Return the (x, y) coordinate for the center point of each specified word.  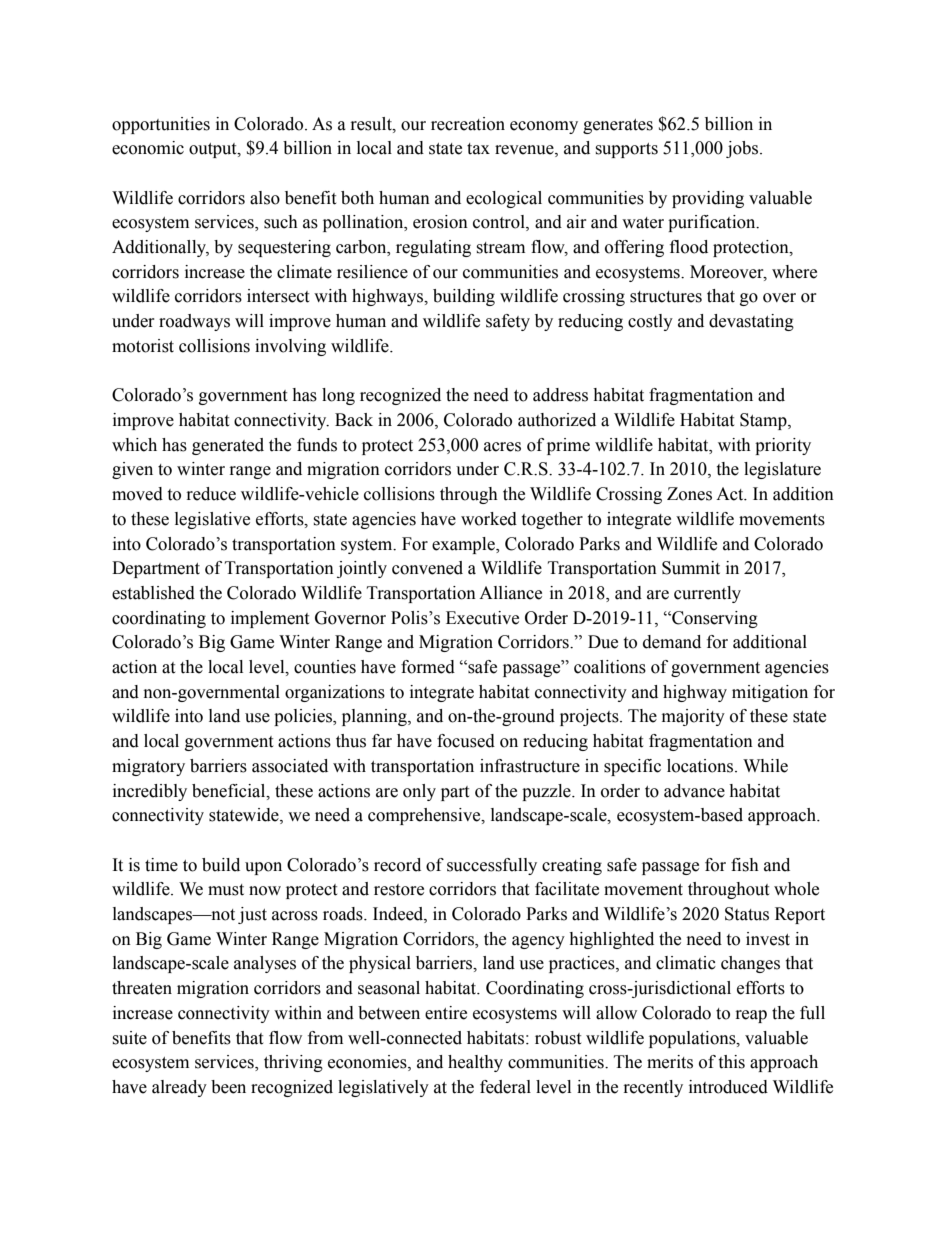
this (731, 1062)
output (214, 150)
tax (478, 149)
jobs (743, 149)
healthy (475, 1063)
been (228, 1087)
